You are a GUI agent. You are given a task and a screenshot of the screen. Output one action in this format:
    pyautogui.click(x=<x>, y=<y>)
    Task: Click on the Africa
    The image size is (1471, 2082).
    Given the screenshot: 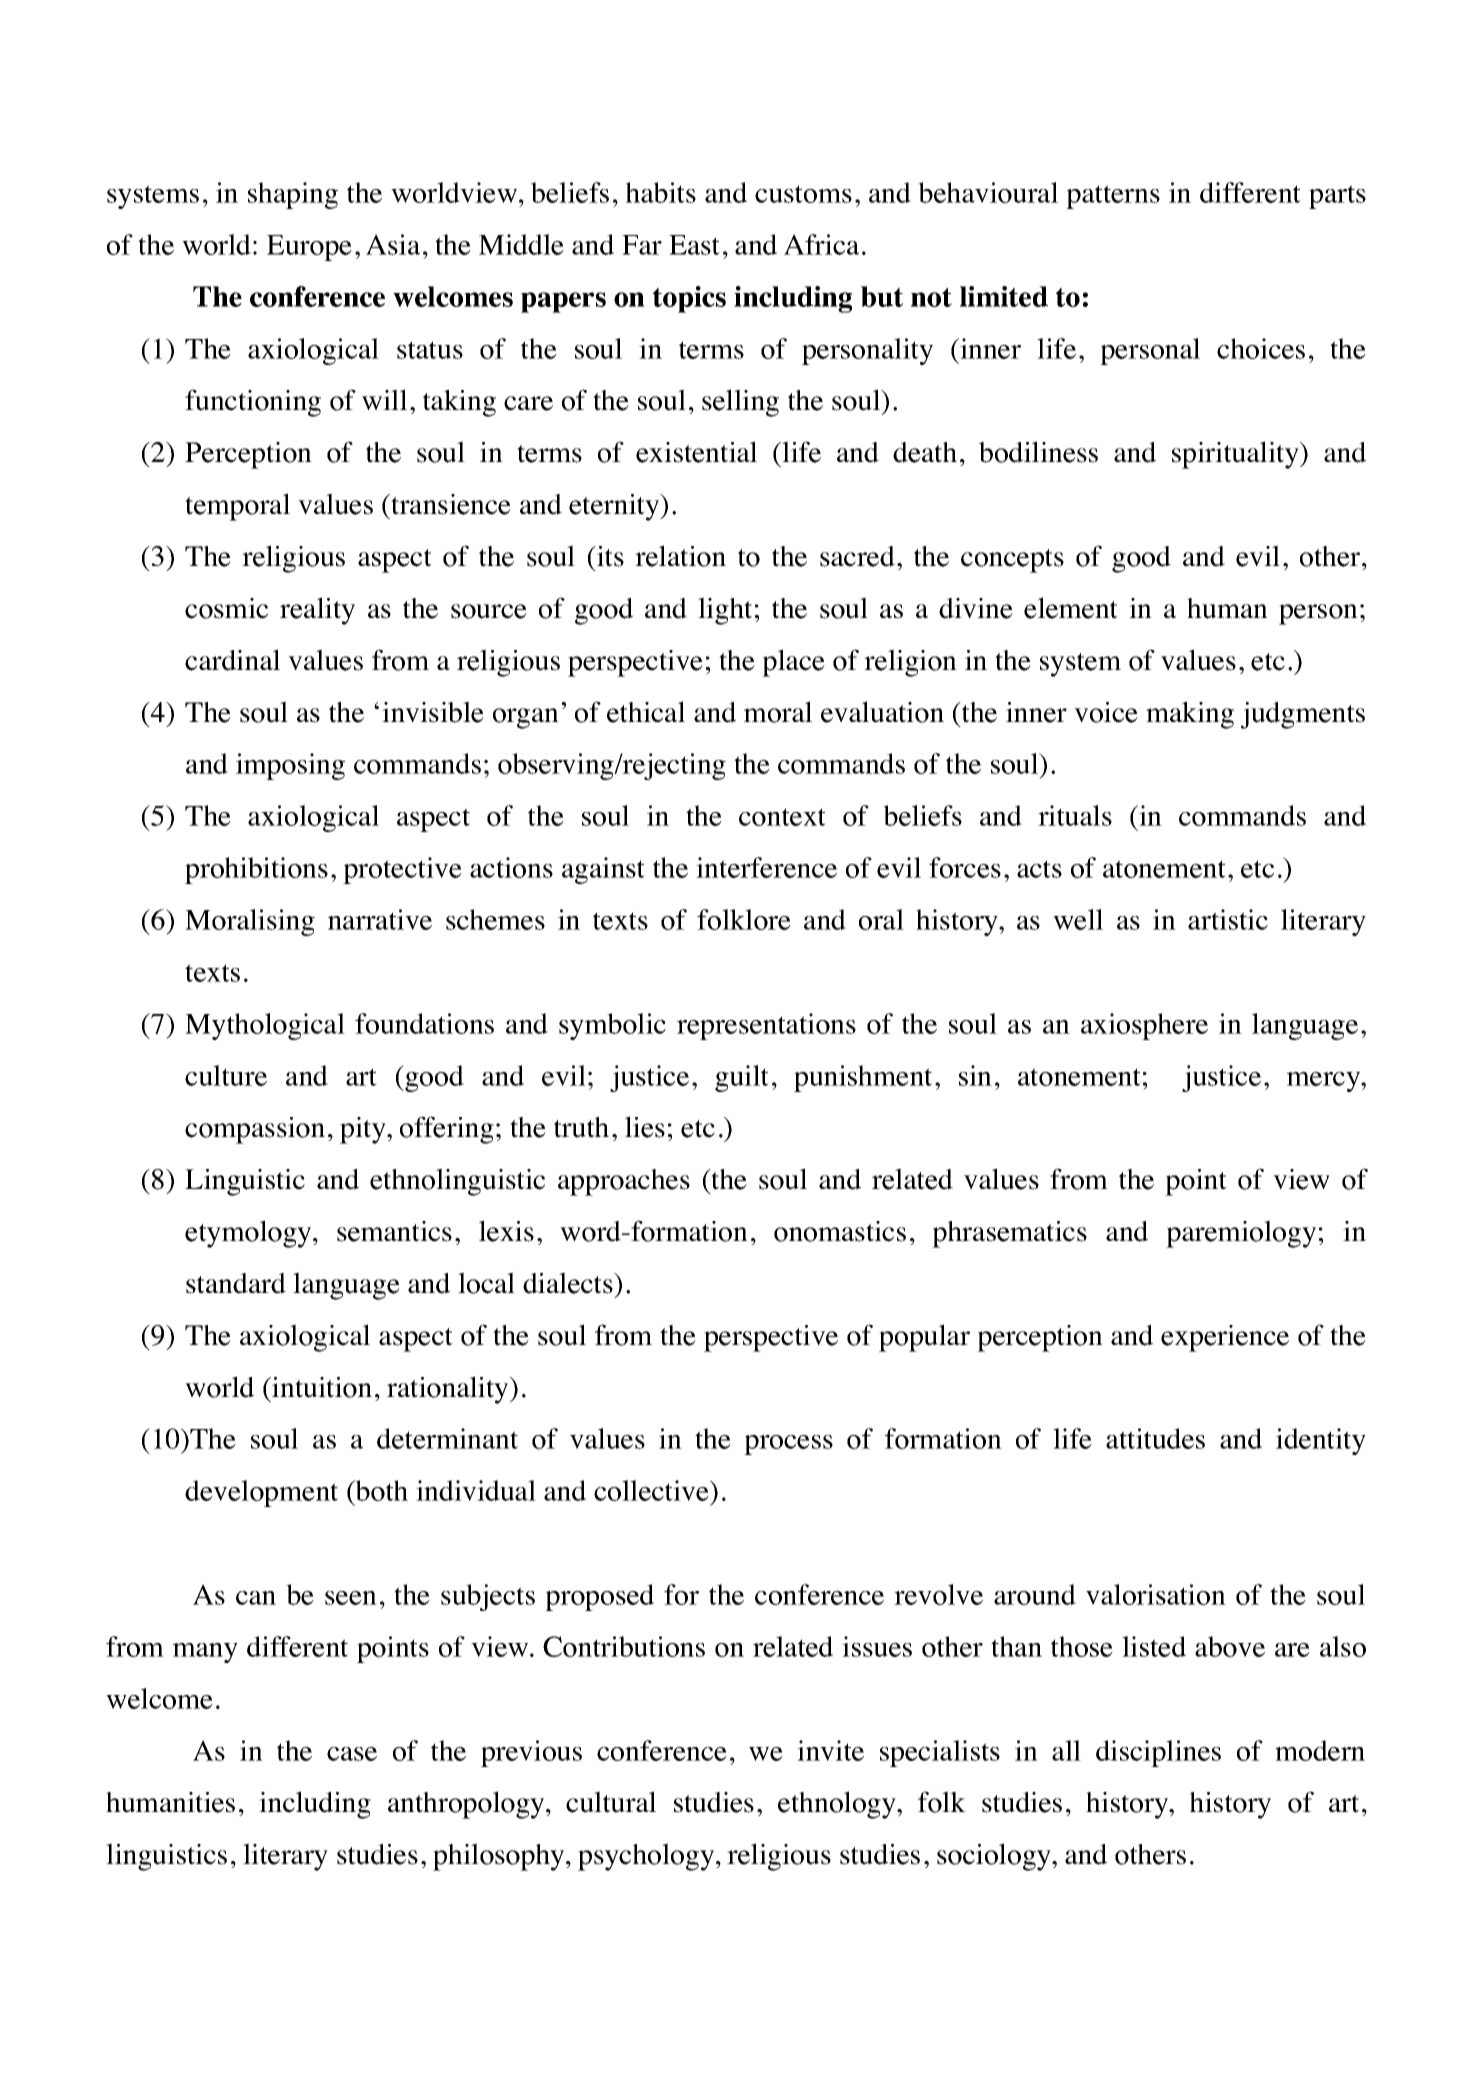 What is the action you would take?
    pyautogui.click(x=821, y=244)
